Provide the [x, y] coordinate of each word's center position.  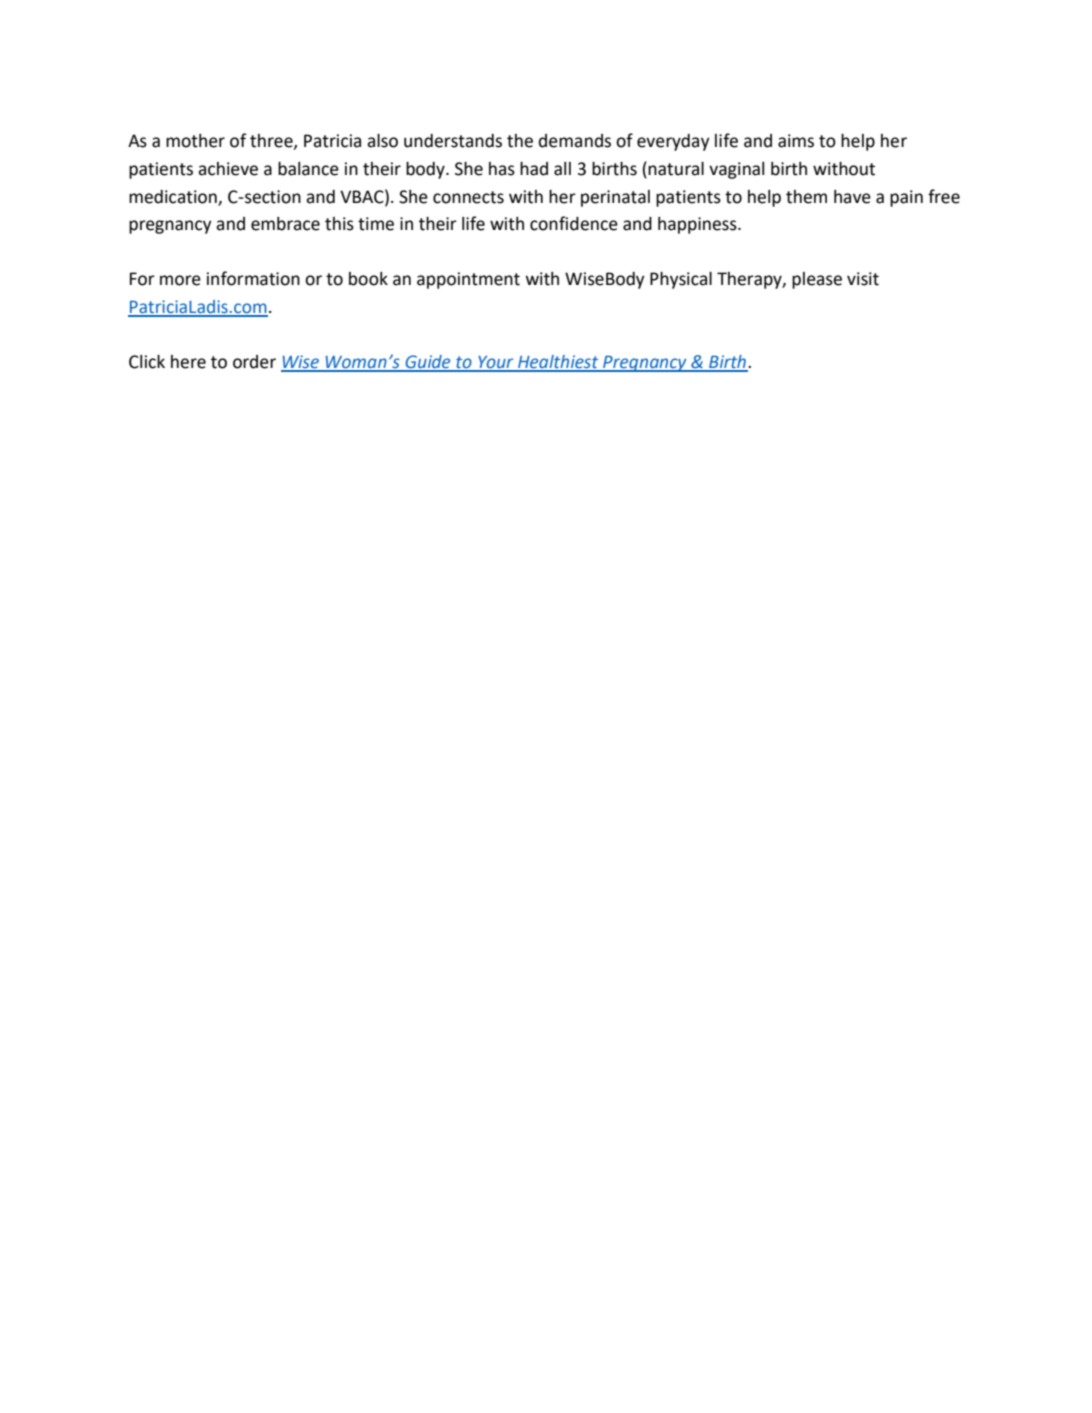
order [254, 362]
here [188, 362]
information [253, 278]
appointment [468, 280]
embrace [285, 224]
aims [796, 141]
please [817, 280]
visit [863, 279]
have [852, 197]
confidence [574, 223]
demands [575, 141]
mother [195, 141]
